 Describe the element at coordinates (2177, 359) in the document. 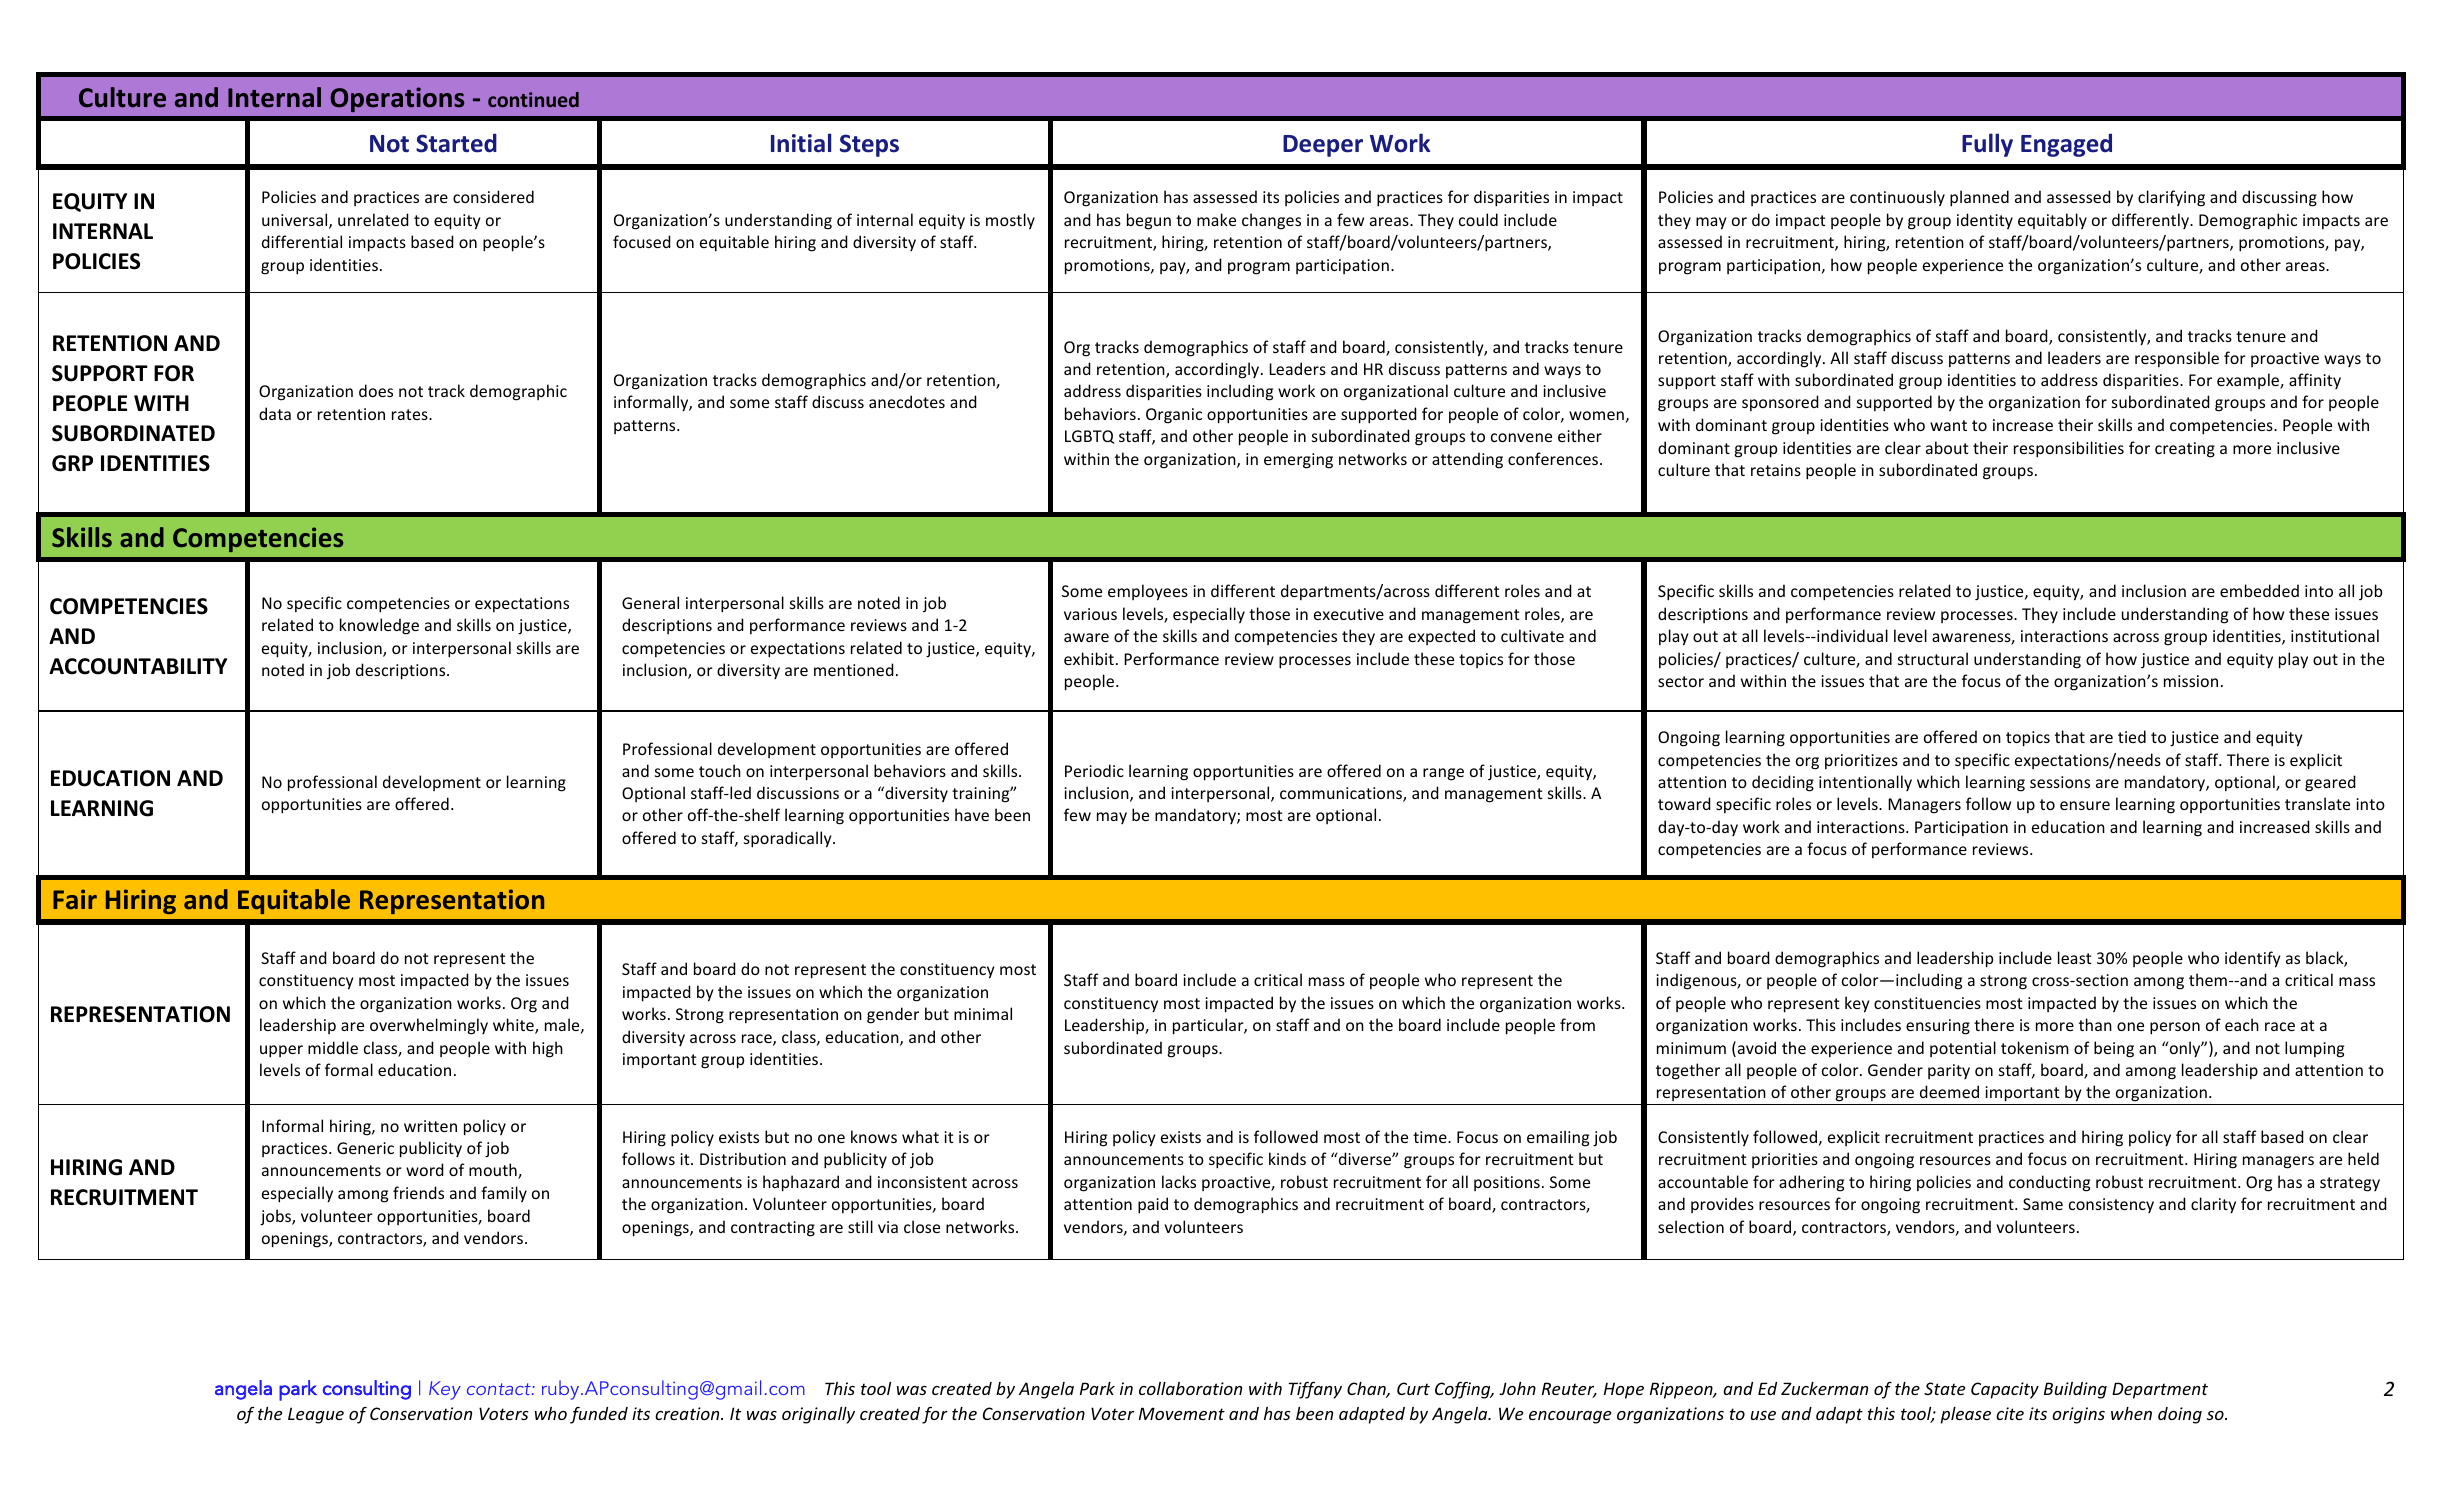

I see `responsible` at that location.
